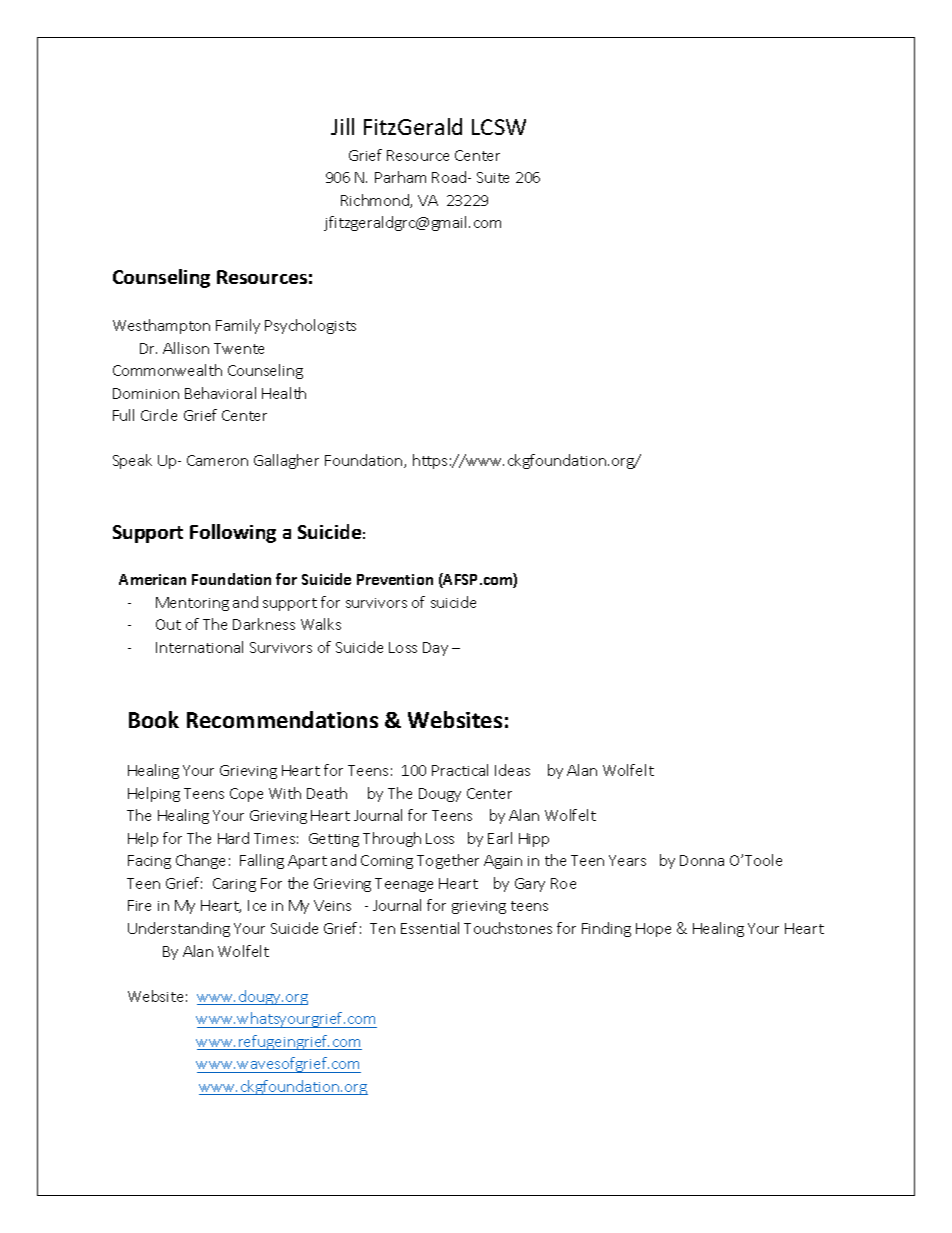 The width and height of the document is (952, 1233). I want to click on Psychologists, so click(310, 326).
